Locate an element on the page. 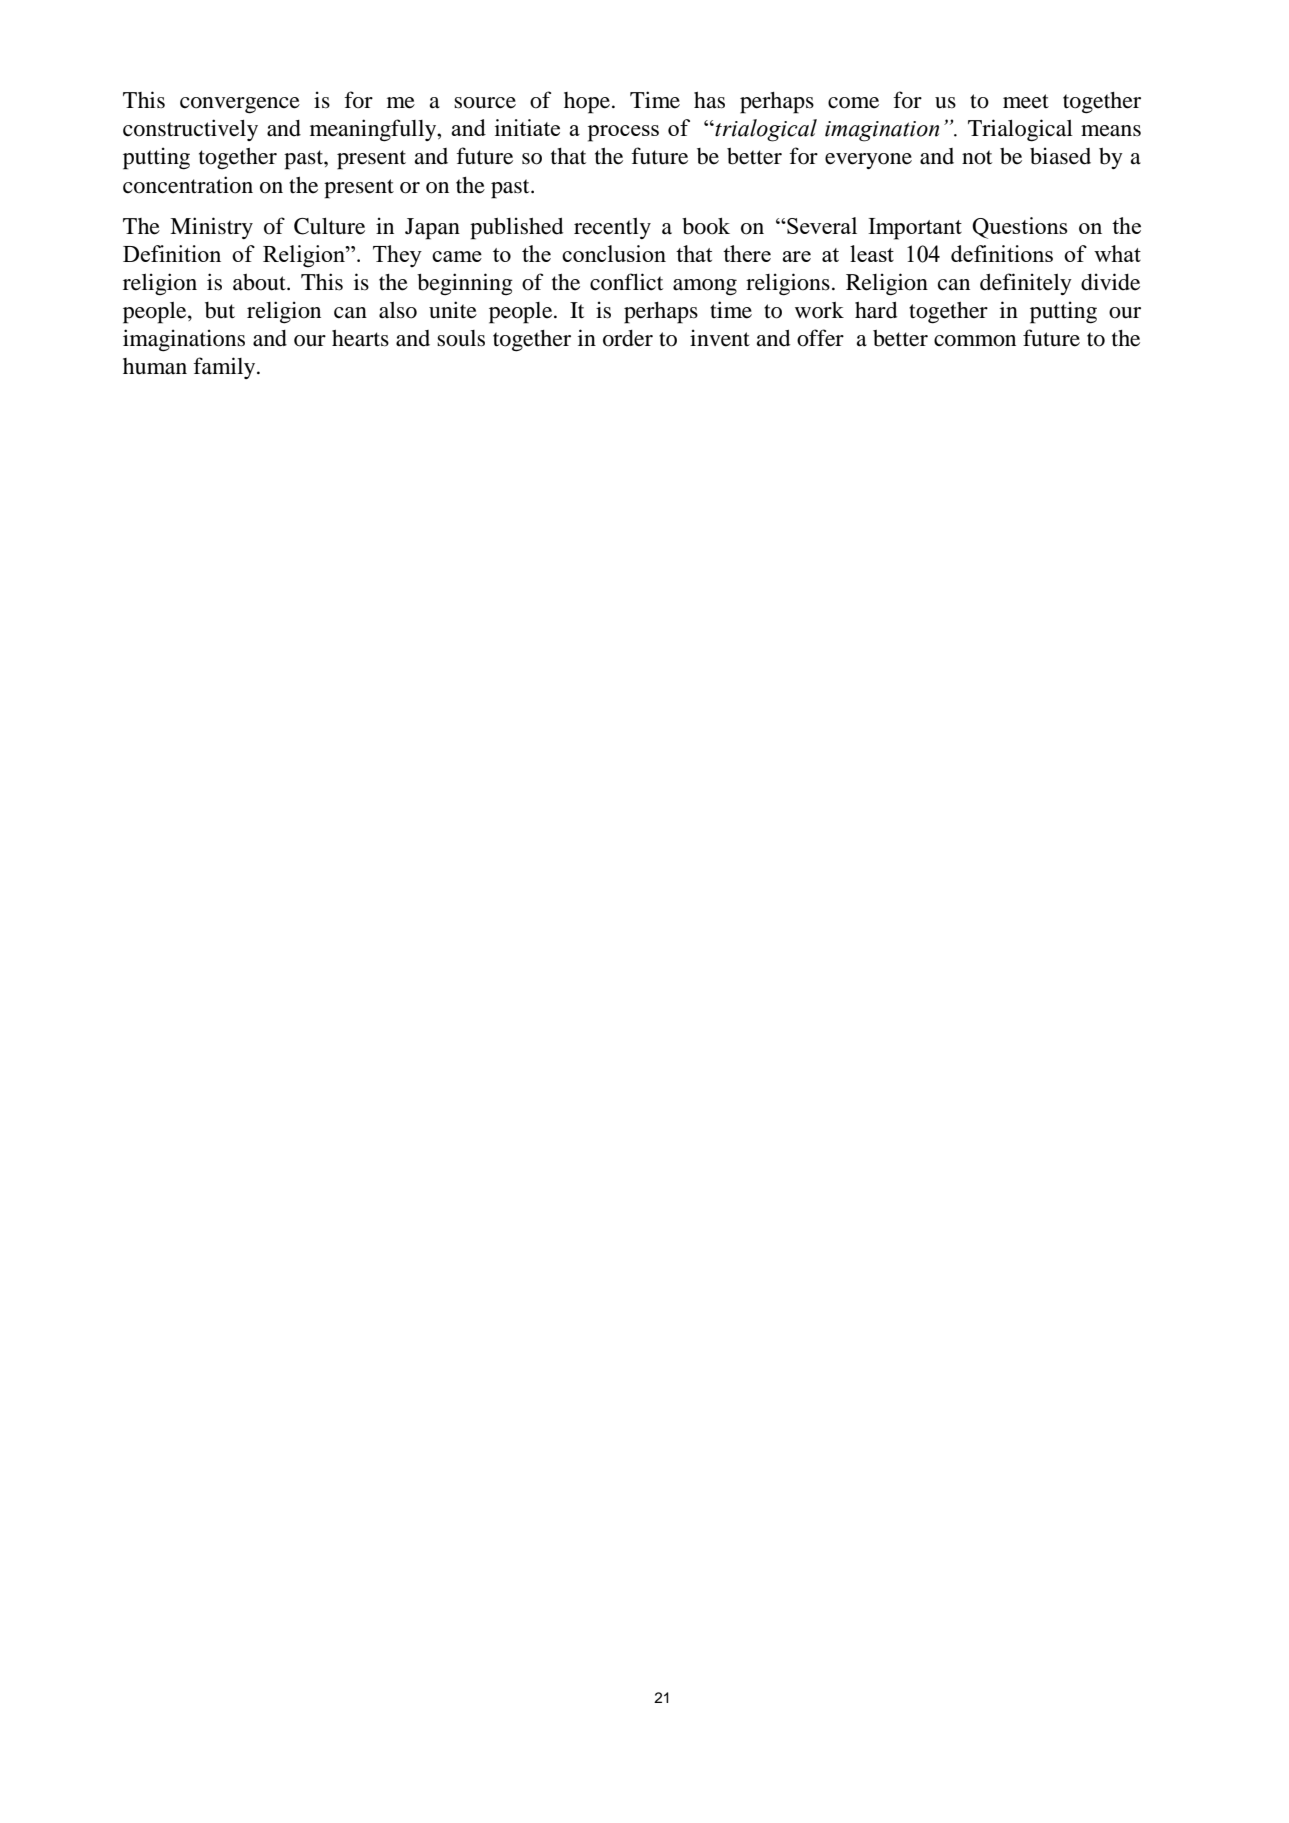 The height and width of the image is (1823, 1289). hope is located at coordinates (587, 103).
